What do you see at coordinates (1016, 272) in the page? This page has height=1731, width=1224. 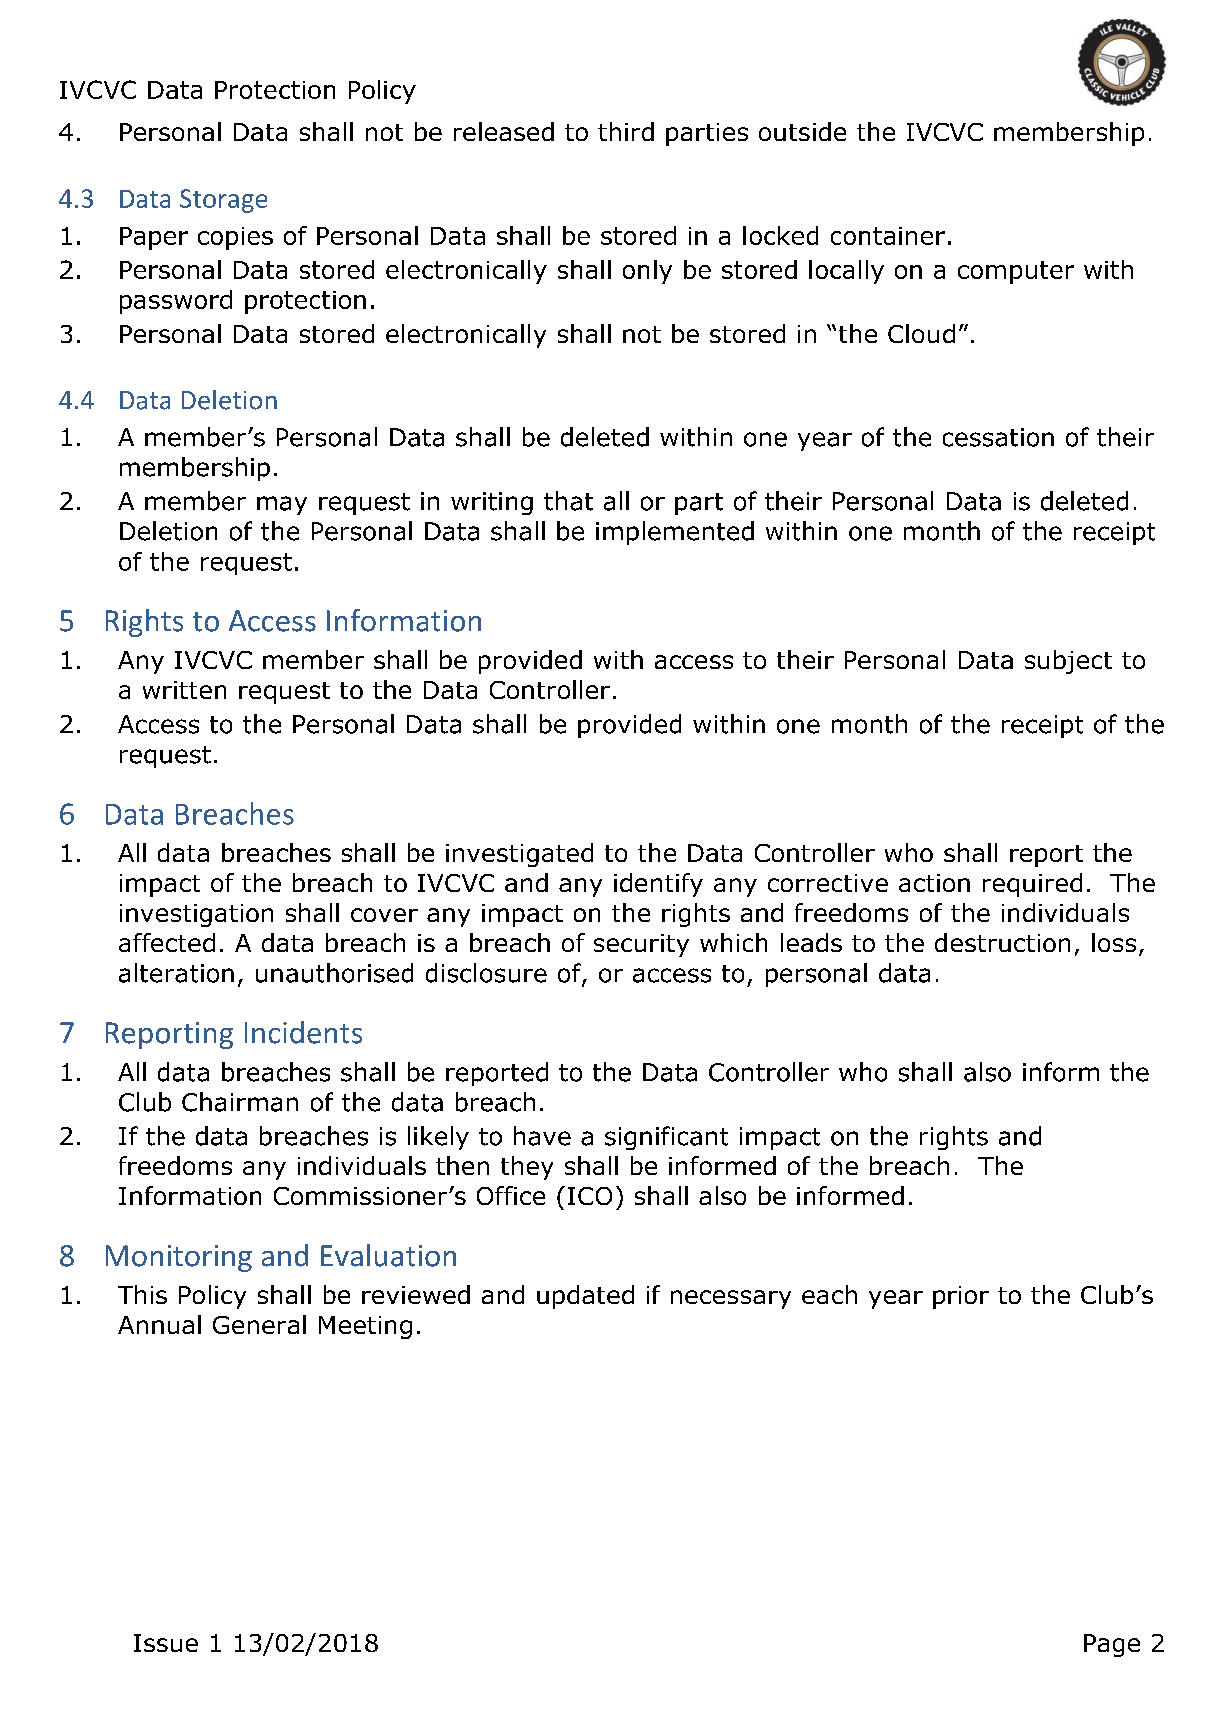 I see `computer` at bounding box center [1016, 272].
